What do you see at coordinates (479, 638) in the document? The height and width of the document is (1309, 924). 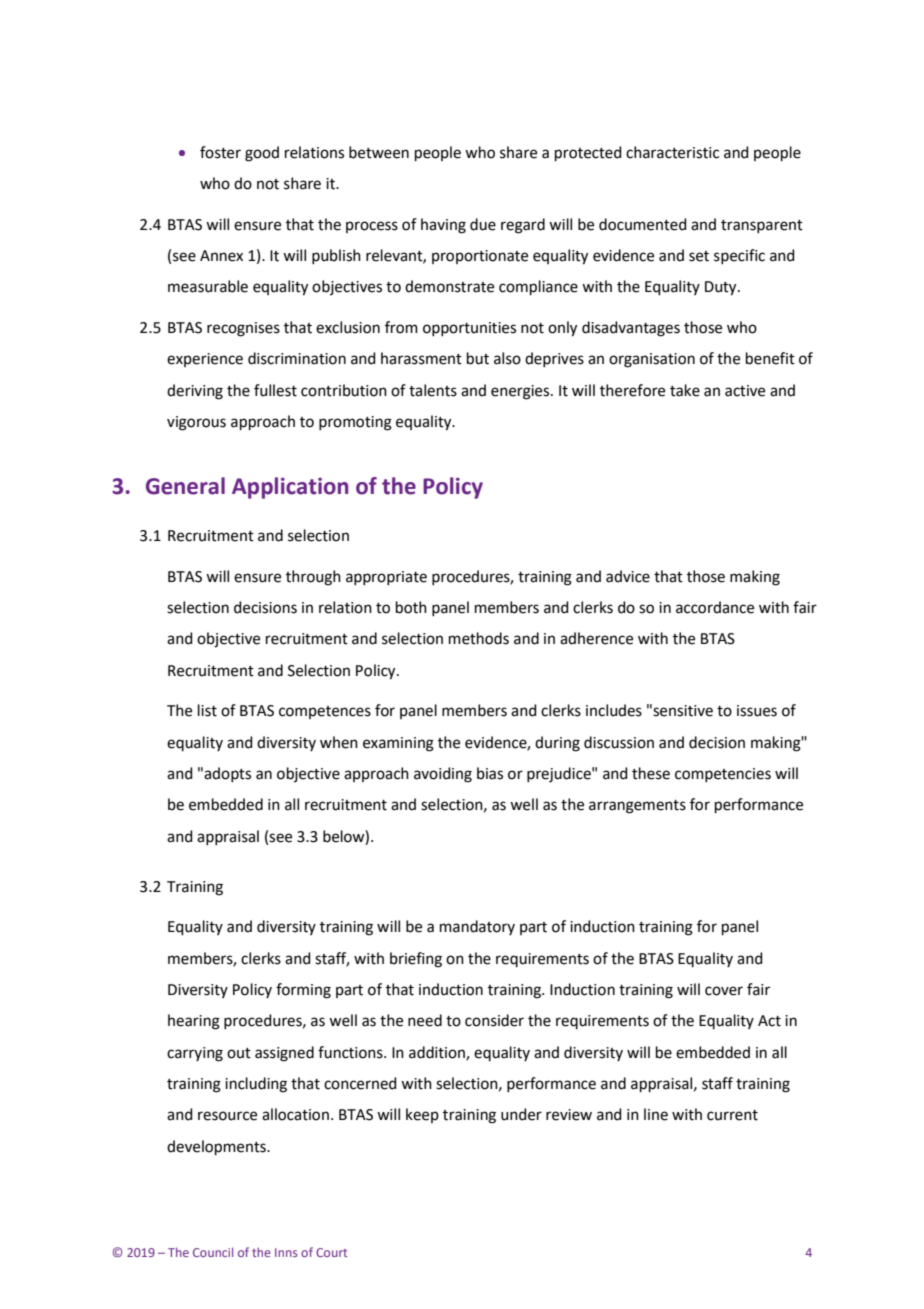 I see `methods` at bounding box center [479, 638].
